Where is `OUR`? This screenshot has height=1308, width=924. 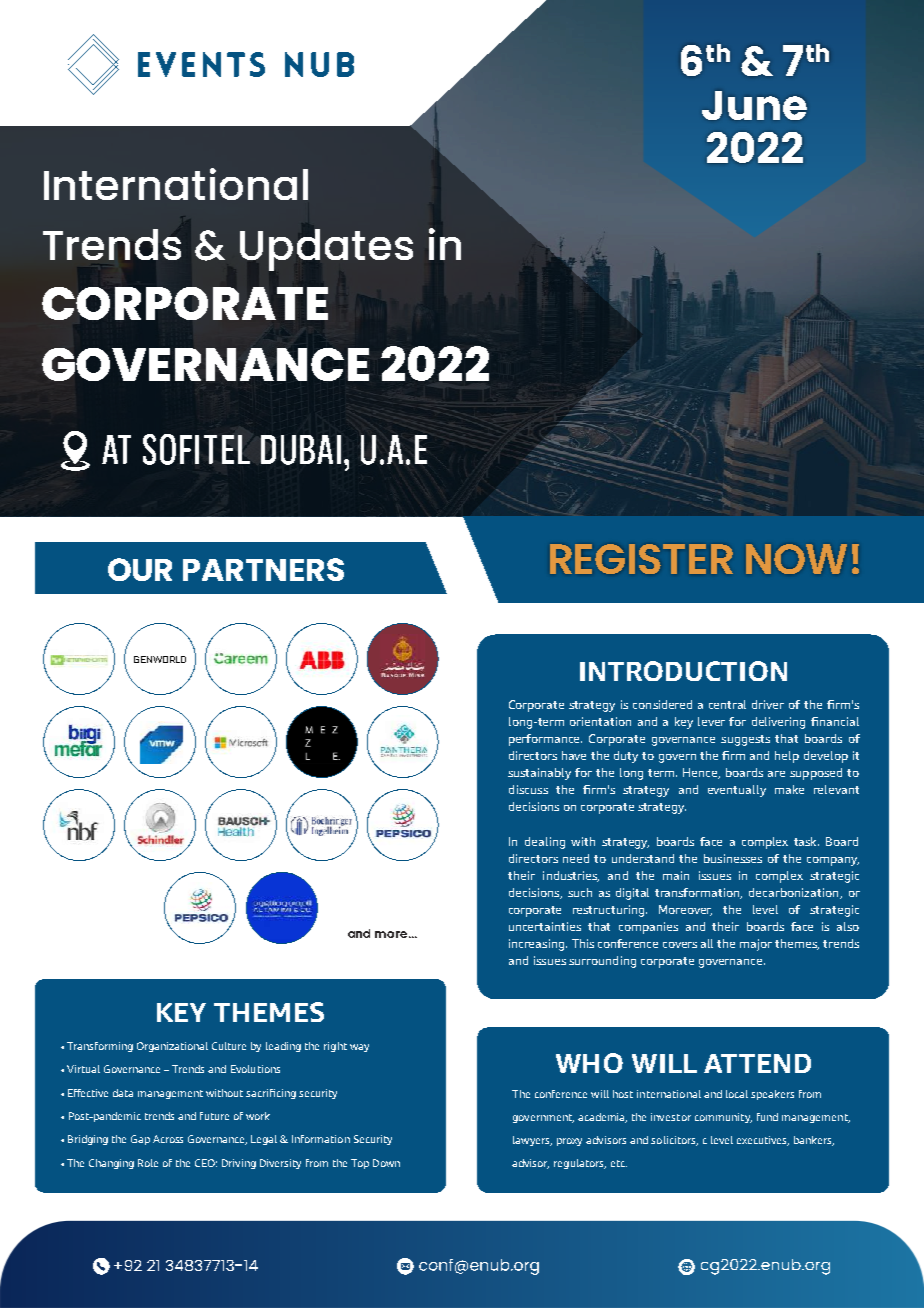 OUR is located at coordinates (140, 569).
